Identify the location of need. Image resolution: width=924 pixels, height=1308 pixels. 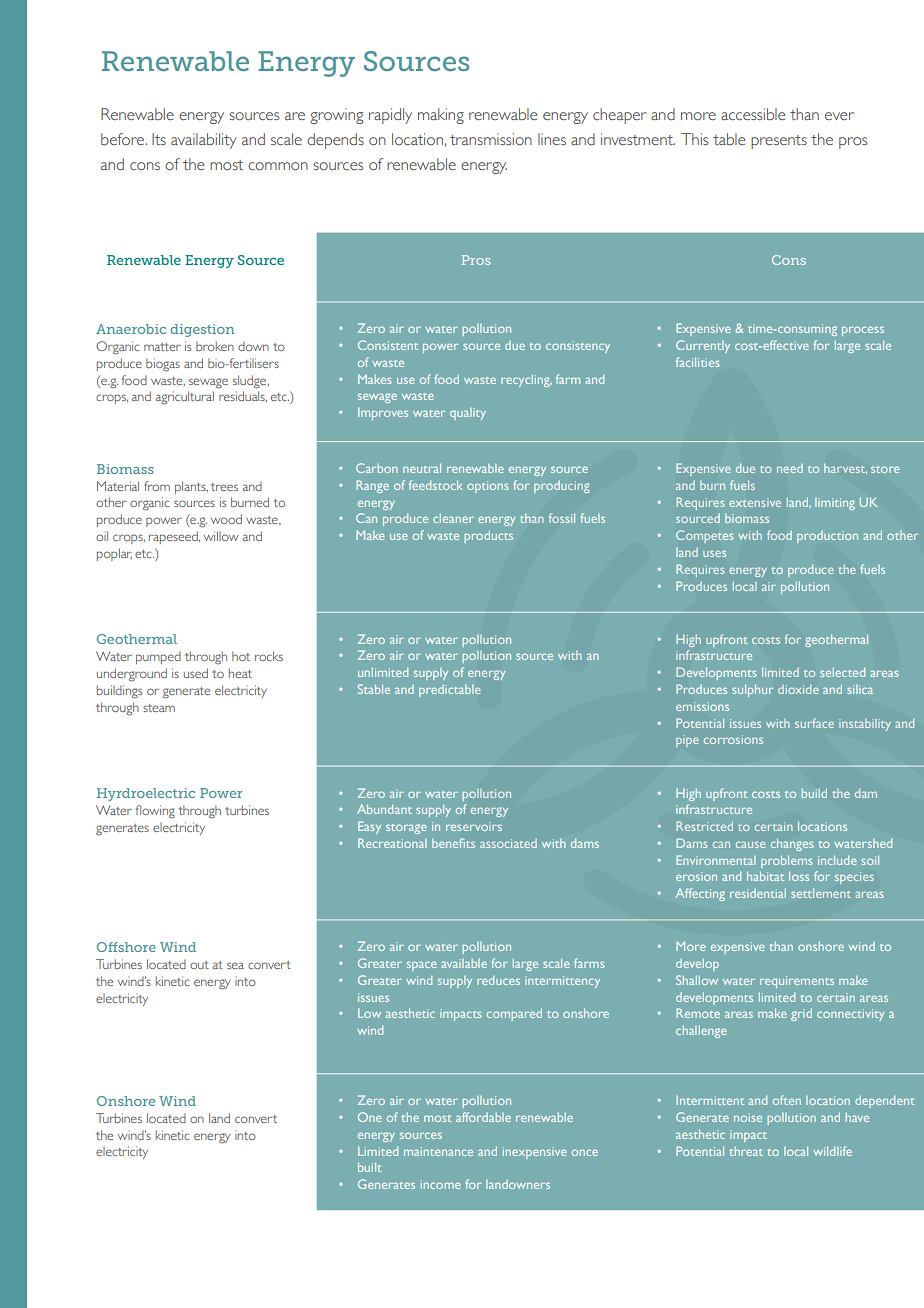
(790, 468).
